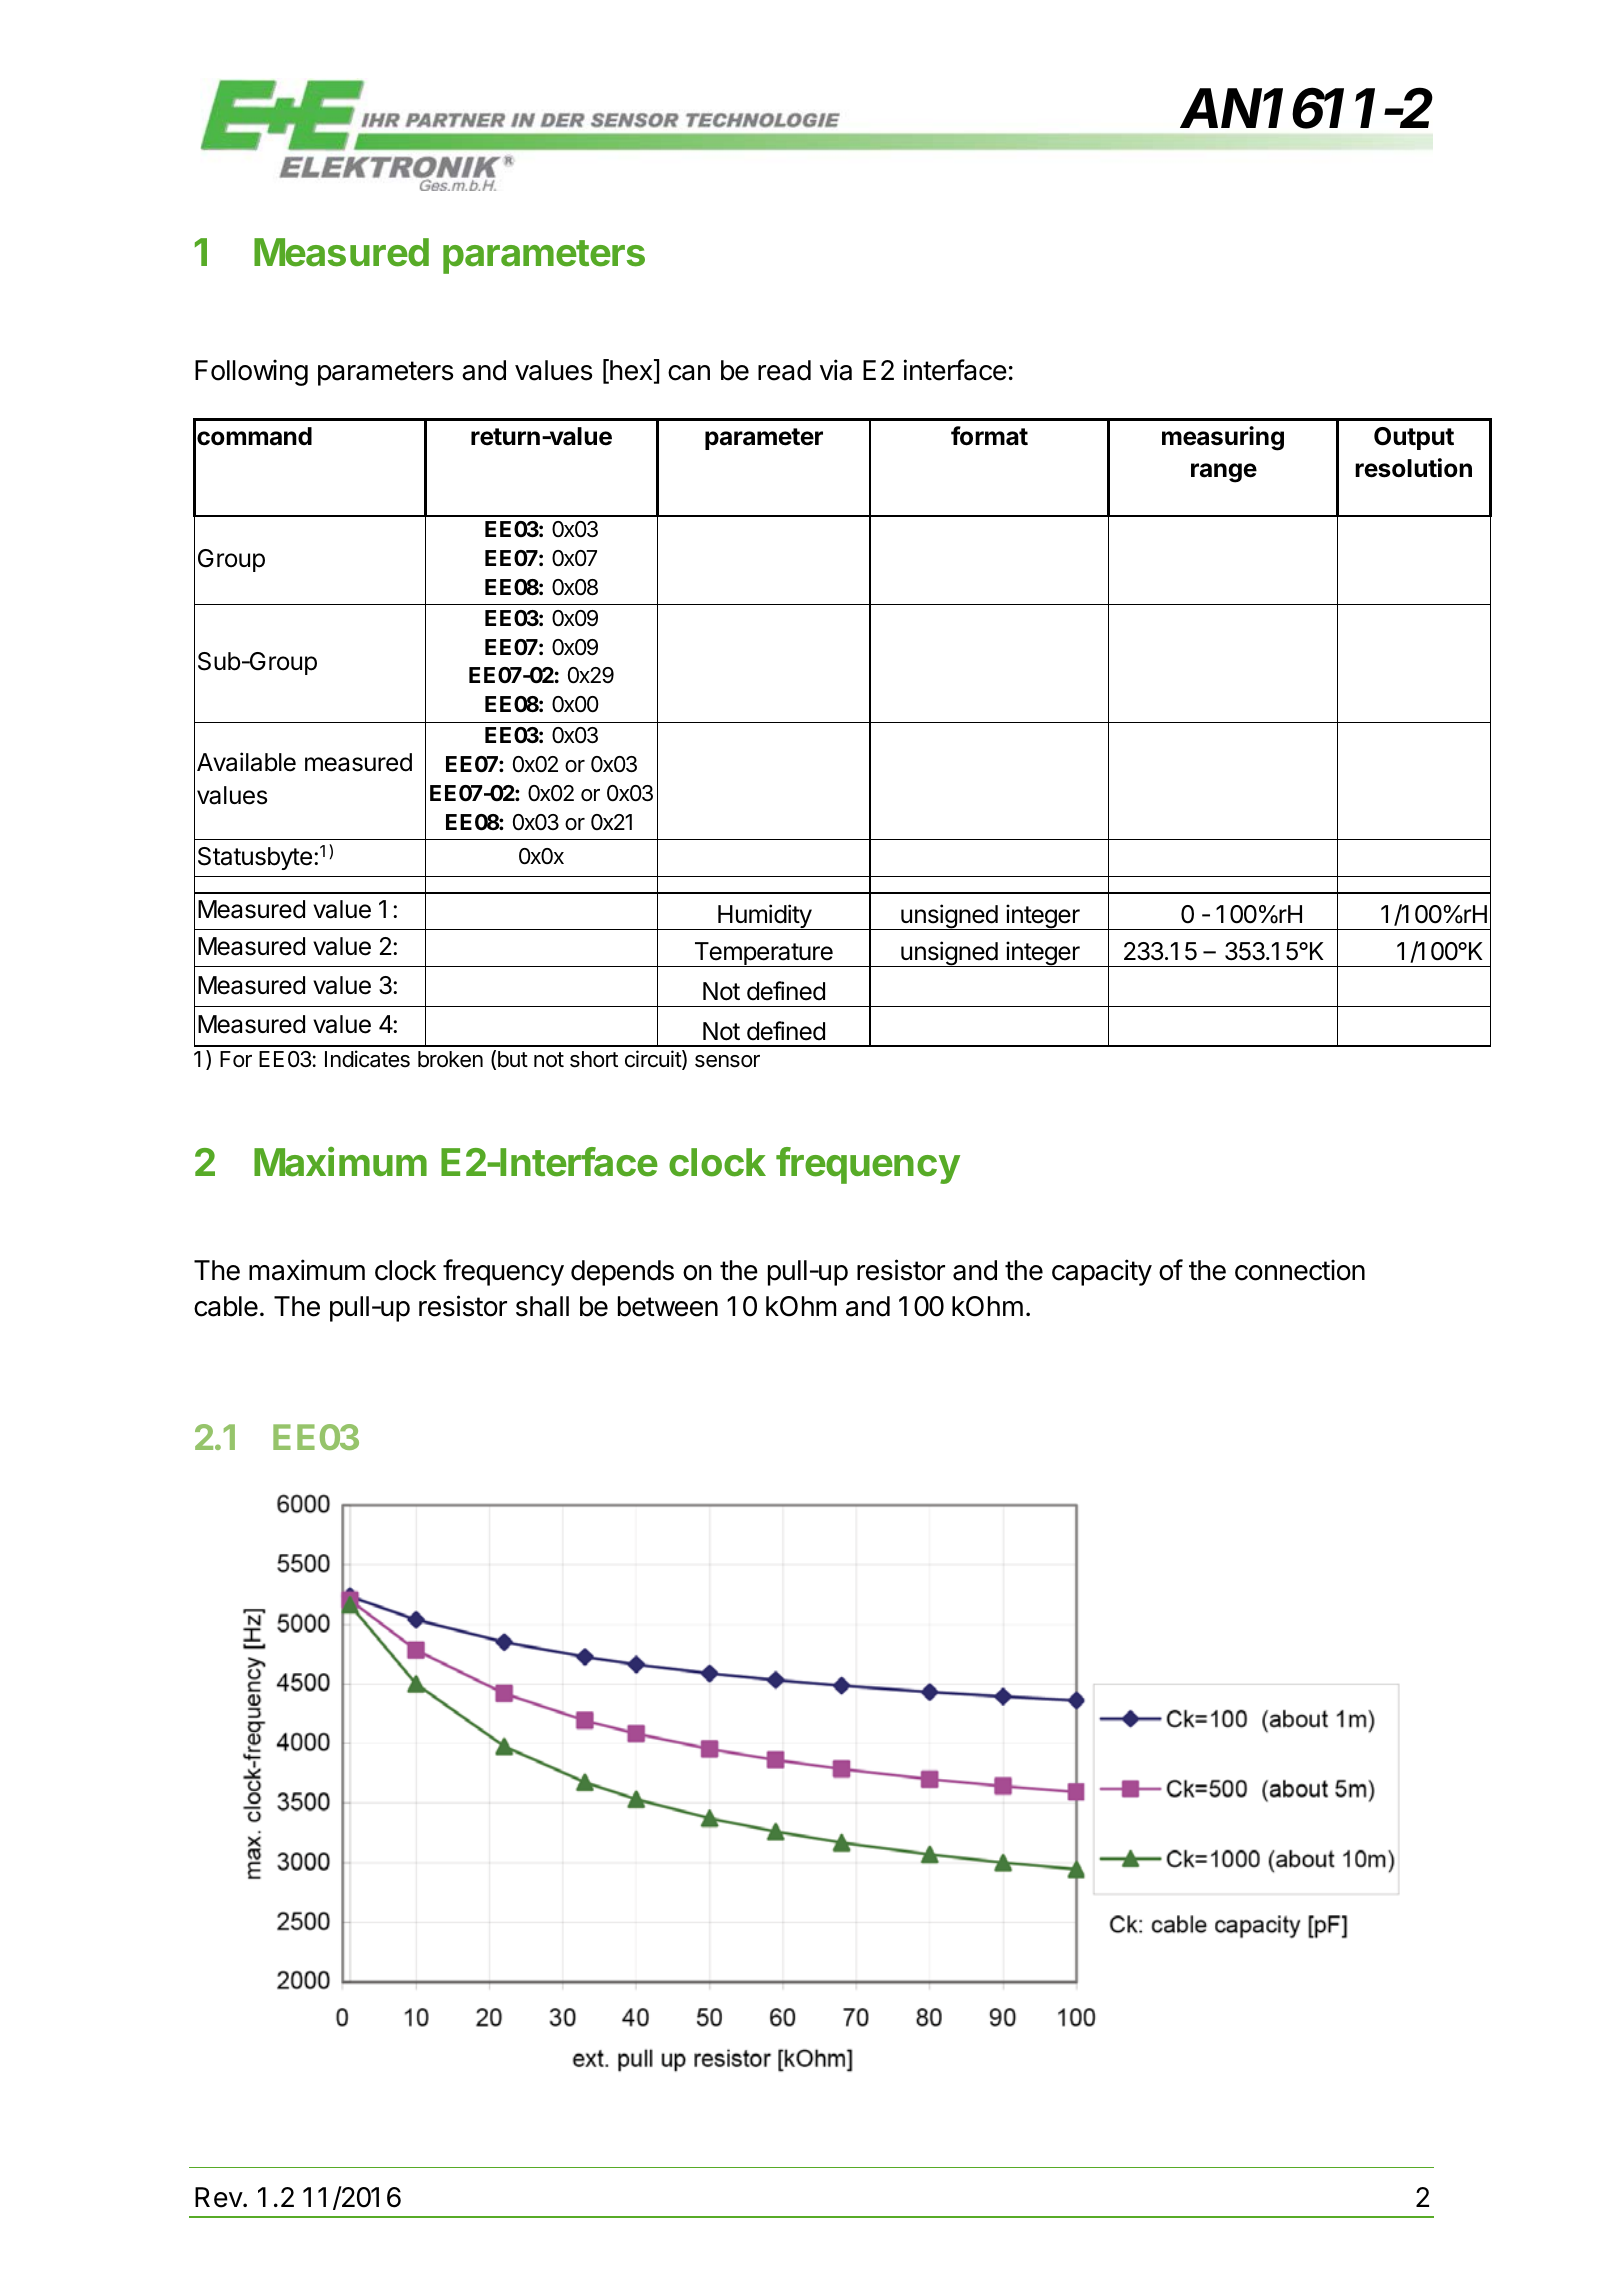  What do you see at coordinates (251, 372) in the page?
I see `Following` at bounding box center [251, 372].
